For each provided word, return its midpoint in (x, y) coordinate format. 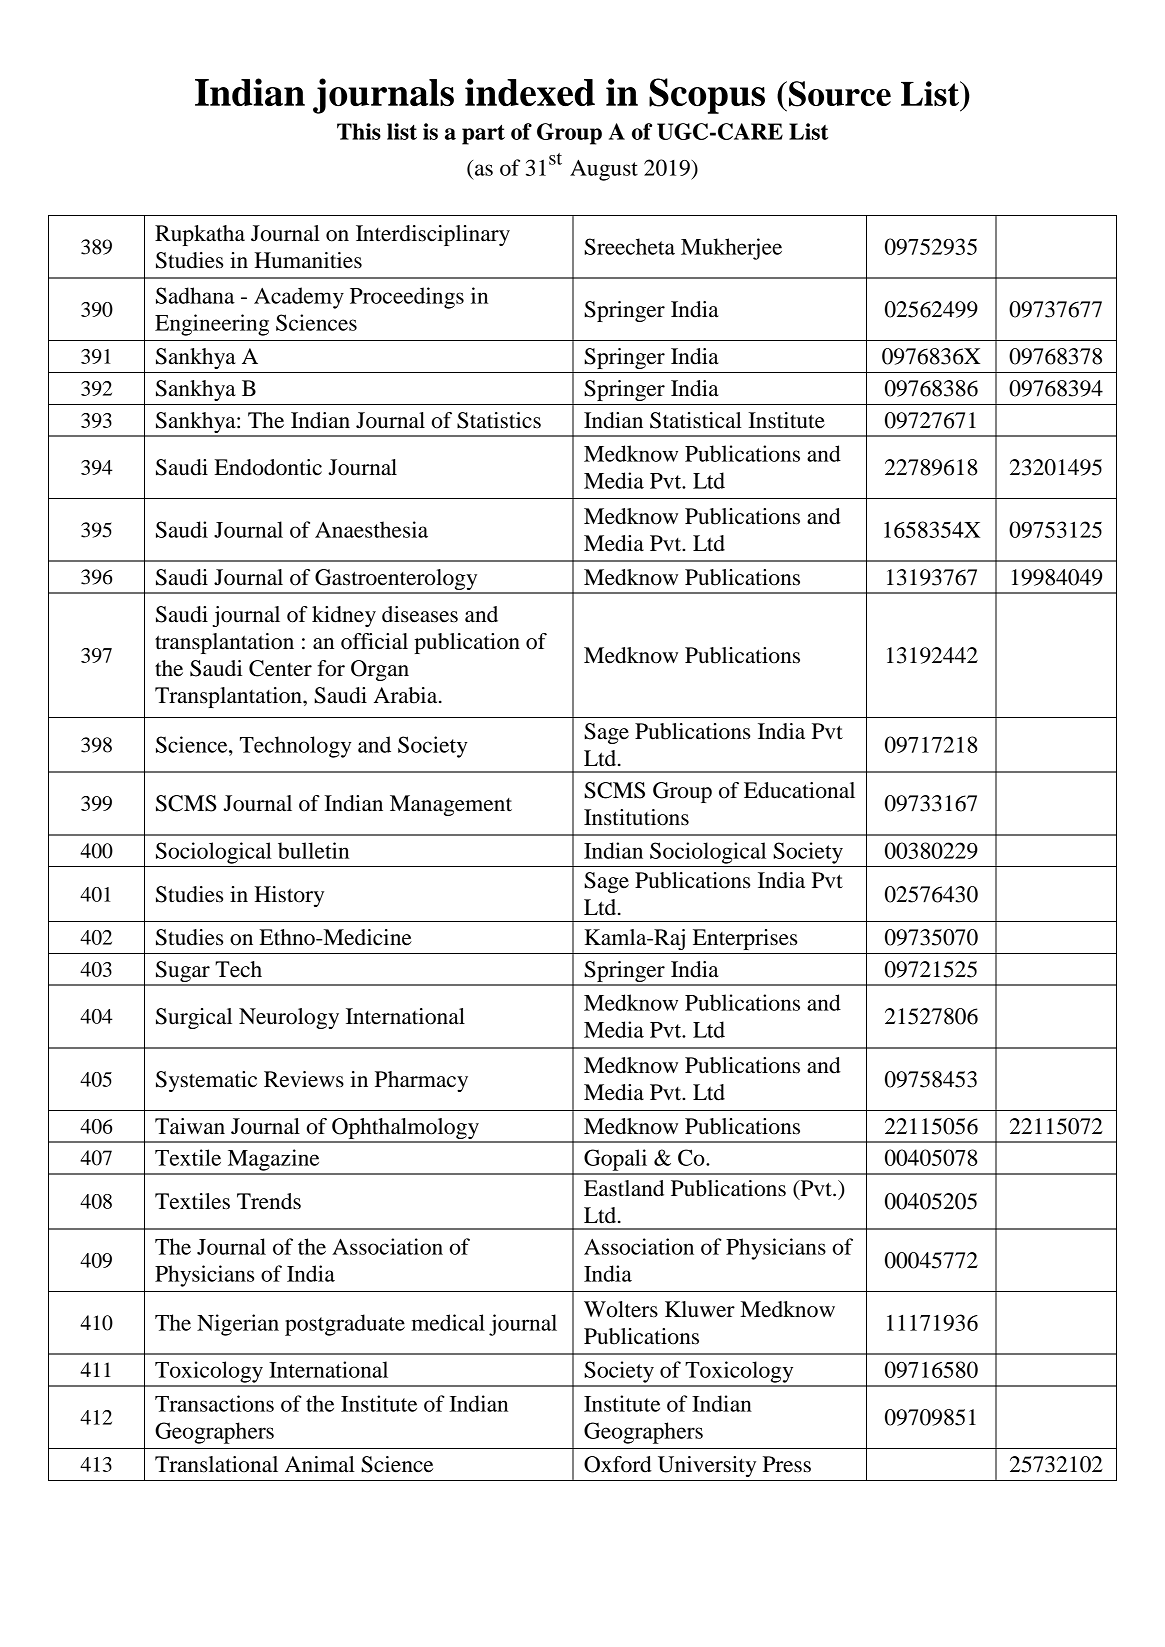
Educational (799, 790)
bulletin (313, 850)
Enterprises (745, 939)
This (359, 131)
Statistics (499, 420)
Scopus (707, 96)
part (483, 134)
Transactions (214, 1403)
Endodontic (268, 467)
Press (787, 1464)
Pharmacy (421, 1081)
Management (451, 805)
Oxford (618, 1464)
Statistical (696, 420)
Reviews (304, 1079)
